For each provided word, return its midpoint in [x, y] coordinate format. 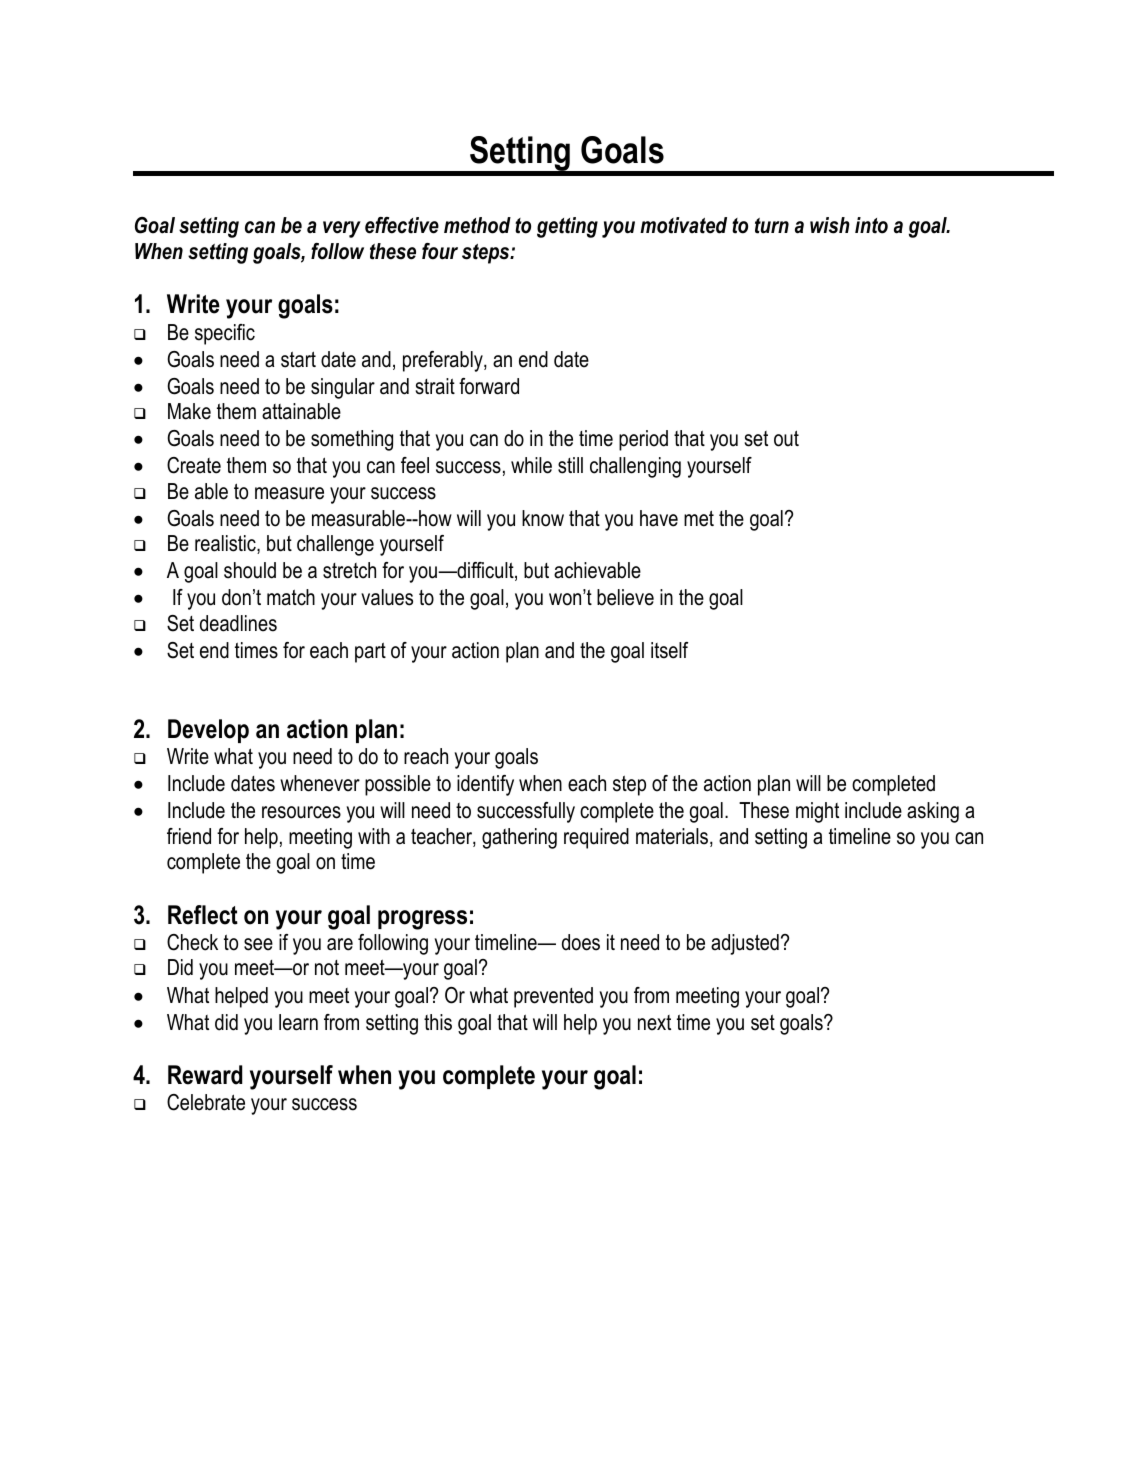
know [543, 518]
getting [567, 227]
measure [289, 493]
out [786, 438]
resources [301, 812]
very [342, 229]
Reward [205, 1075]
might [817, 812]
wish [830, 225]
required [596, 838]
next [654, 1023]
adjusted [745, 944]
